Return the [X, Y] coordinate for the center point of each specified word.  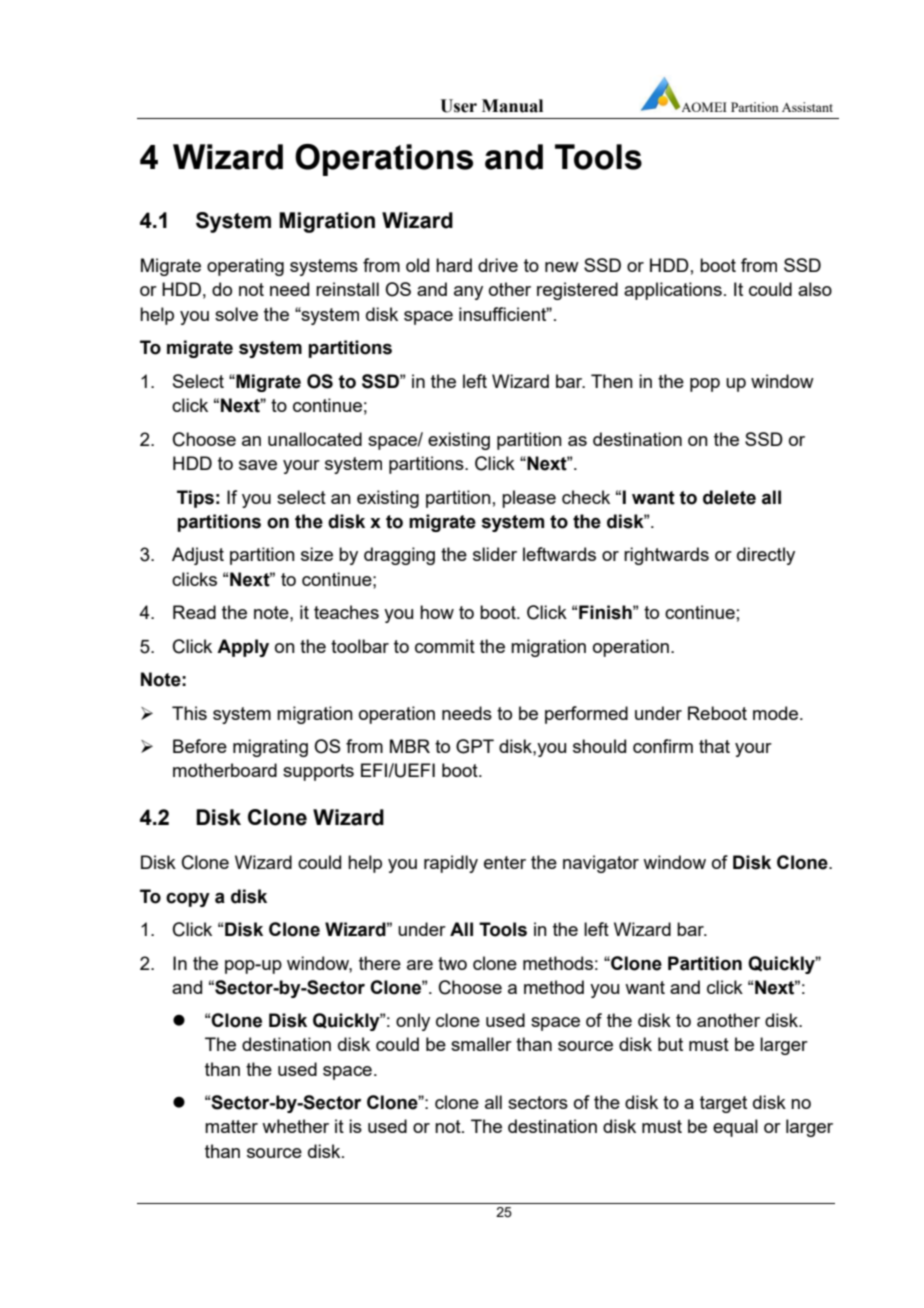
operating [245, 267]
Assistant [807, 107]
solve [236, 314]
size [317, 554]
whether [295, 1126]
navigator [601, 864]
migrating [270, 748]
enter [505, 862]
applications [673, 291]
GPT [475, 746]
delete [729, 497]
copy [188, 900]
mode [777, 713]
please [529, 499]
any [468, 293]
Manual [512, 106]
